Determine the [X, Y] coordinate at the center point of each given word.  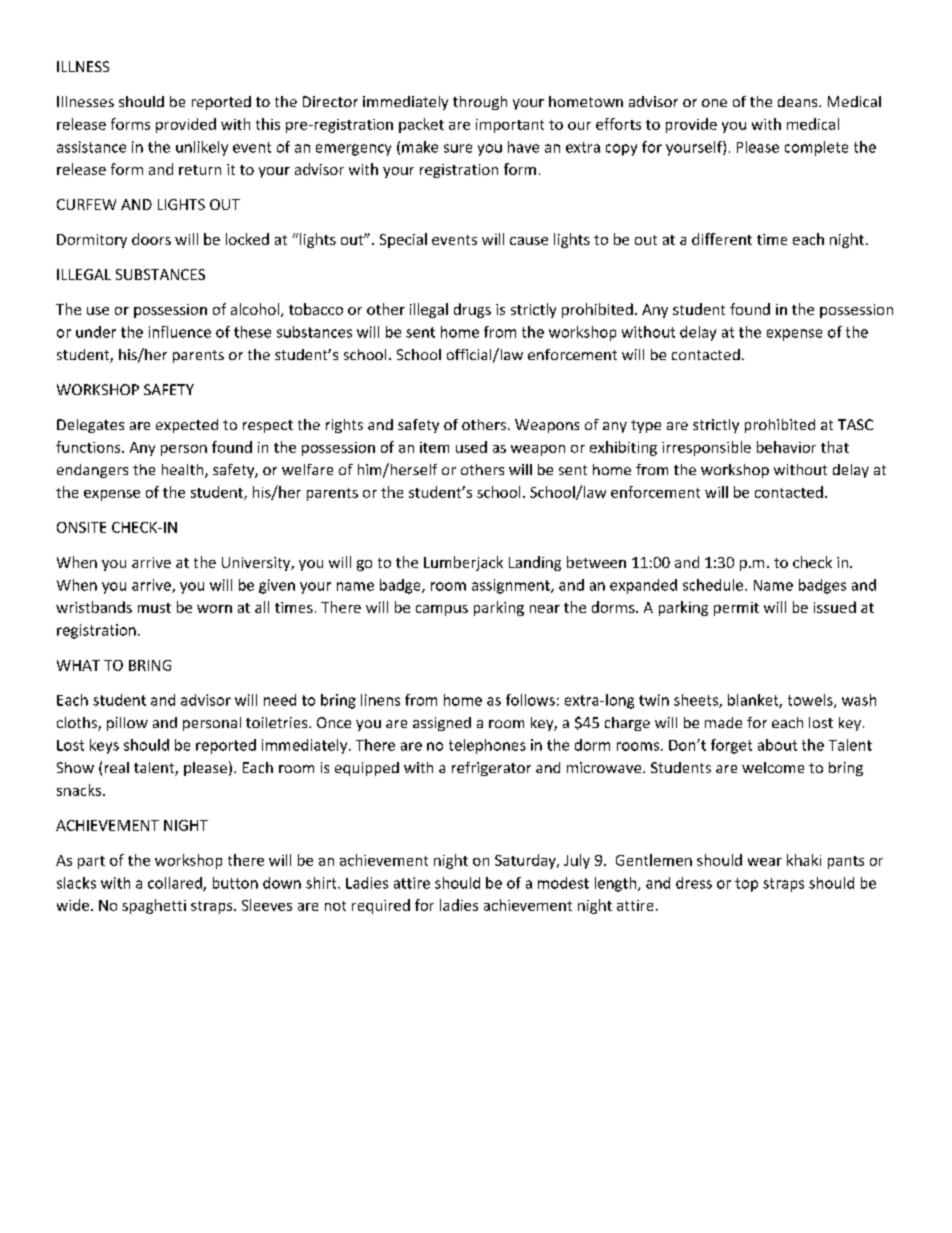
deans [799, 101]
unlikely [202, 148]
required [381, 906]
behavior [786, 447]
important [510, 126]
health [184, 471]
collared [176, 884]
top [746, 885]
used [471, 447]
